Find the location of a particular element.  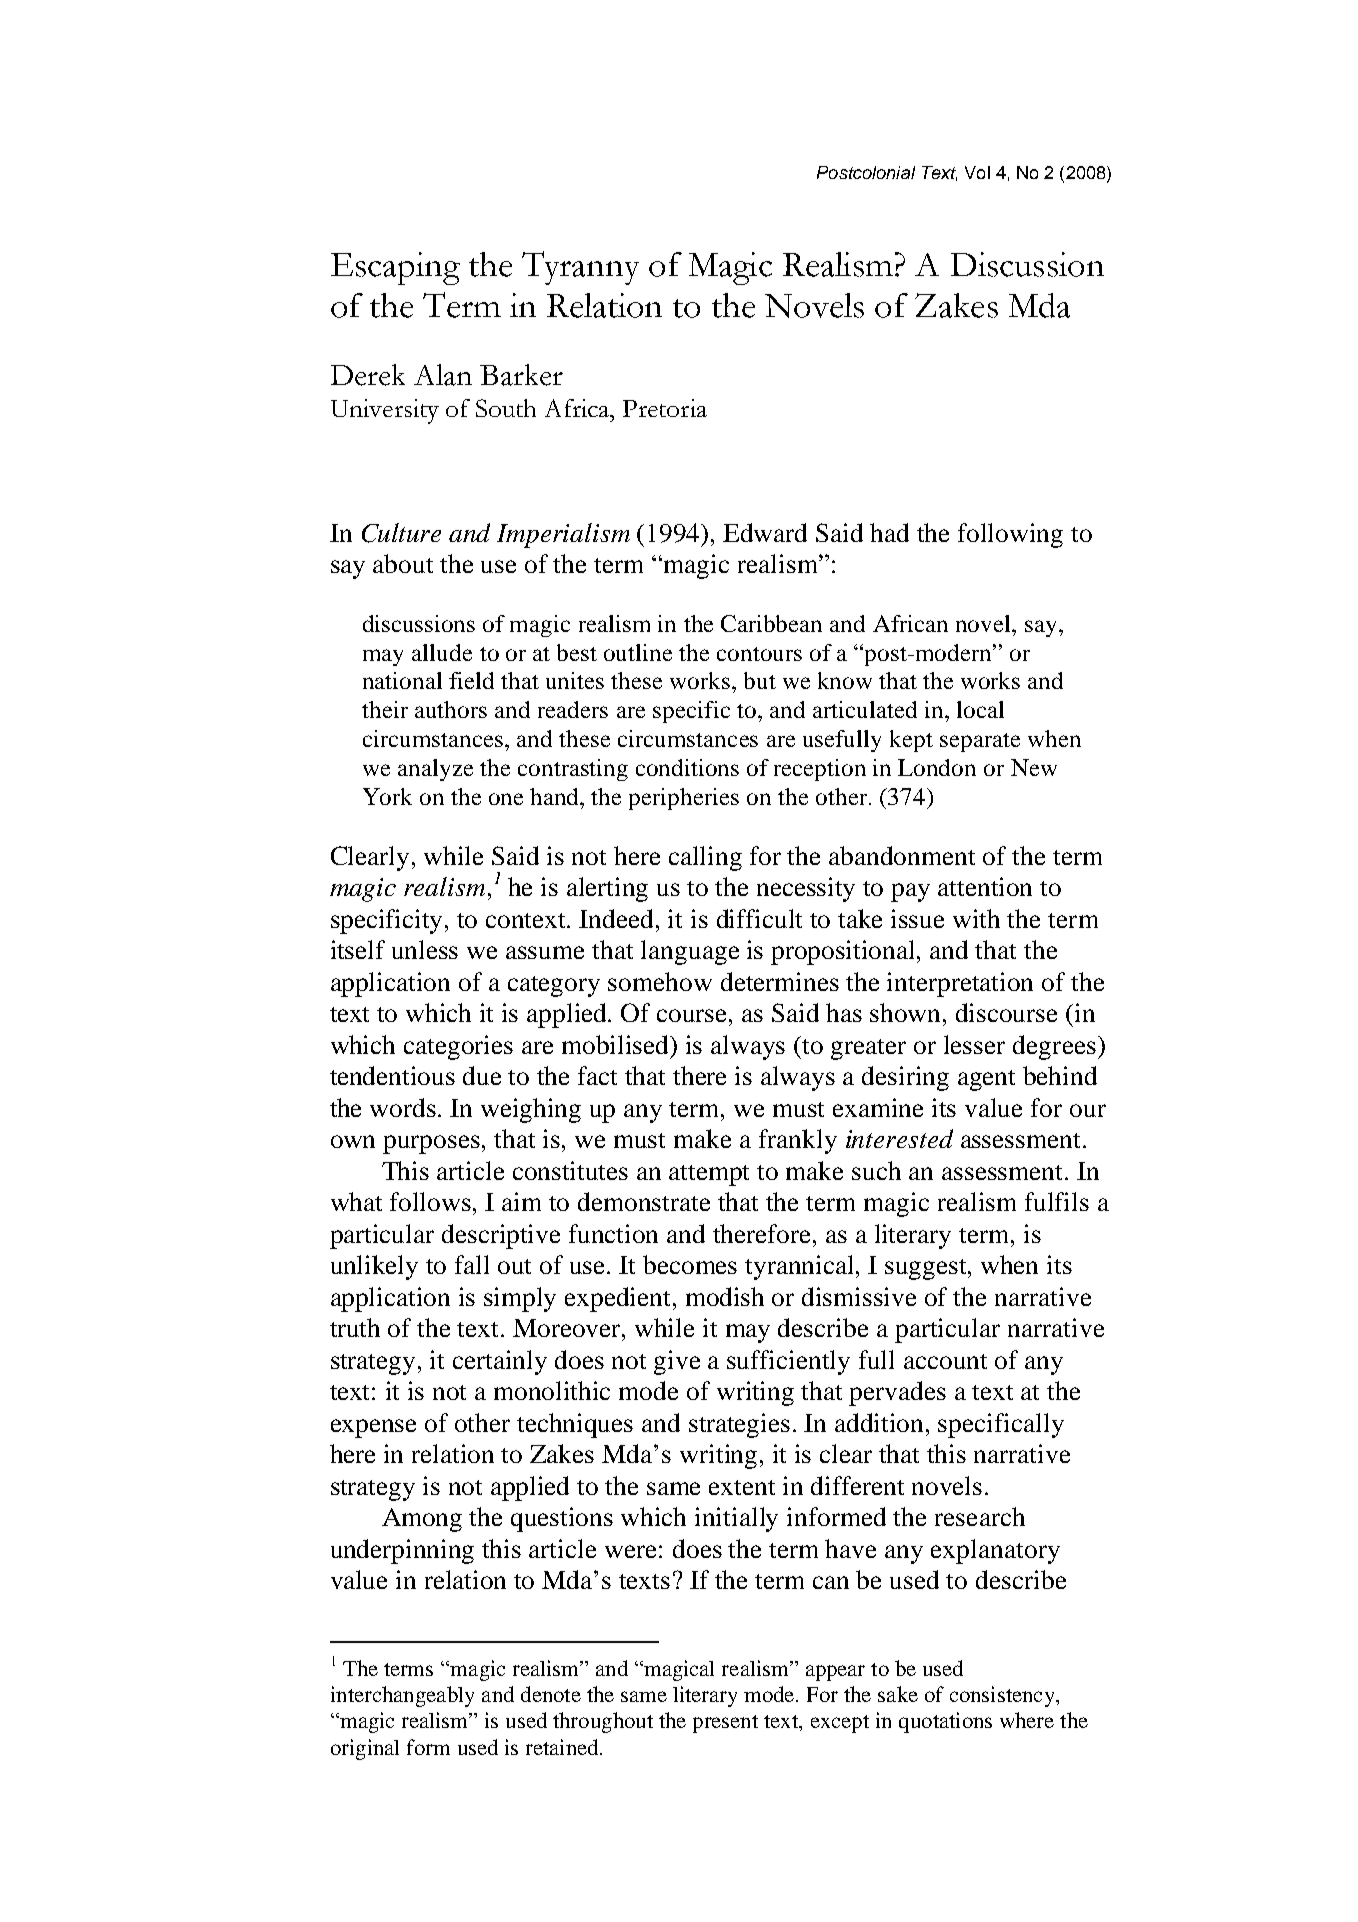

Escaping is located at coordinates (395, 268).
